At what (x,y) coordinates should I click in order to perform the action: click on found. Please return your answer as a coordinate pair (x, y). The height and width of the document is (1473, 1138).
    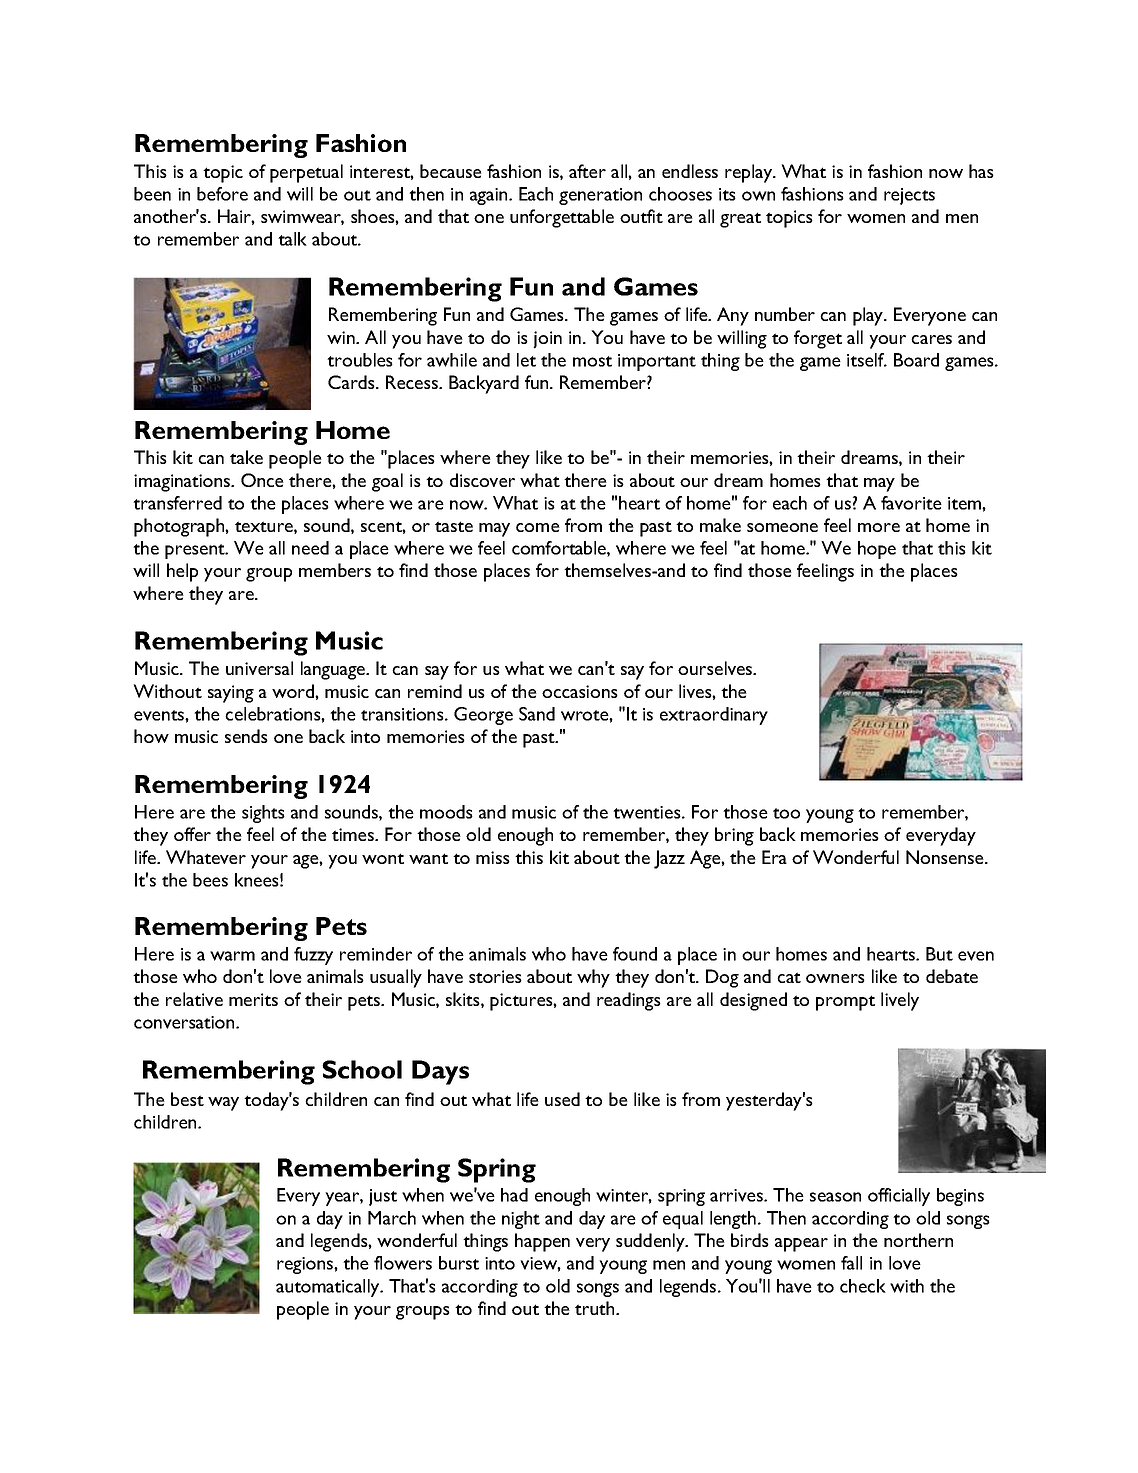
    Looking at the image, I should click on (635, 954).
